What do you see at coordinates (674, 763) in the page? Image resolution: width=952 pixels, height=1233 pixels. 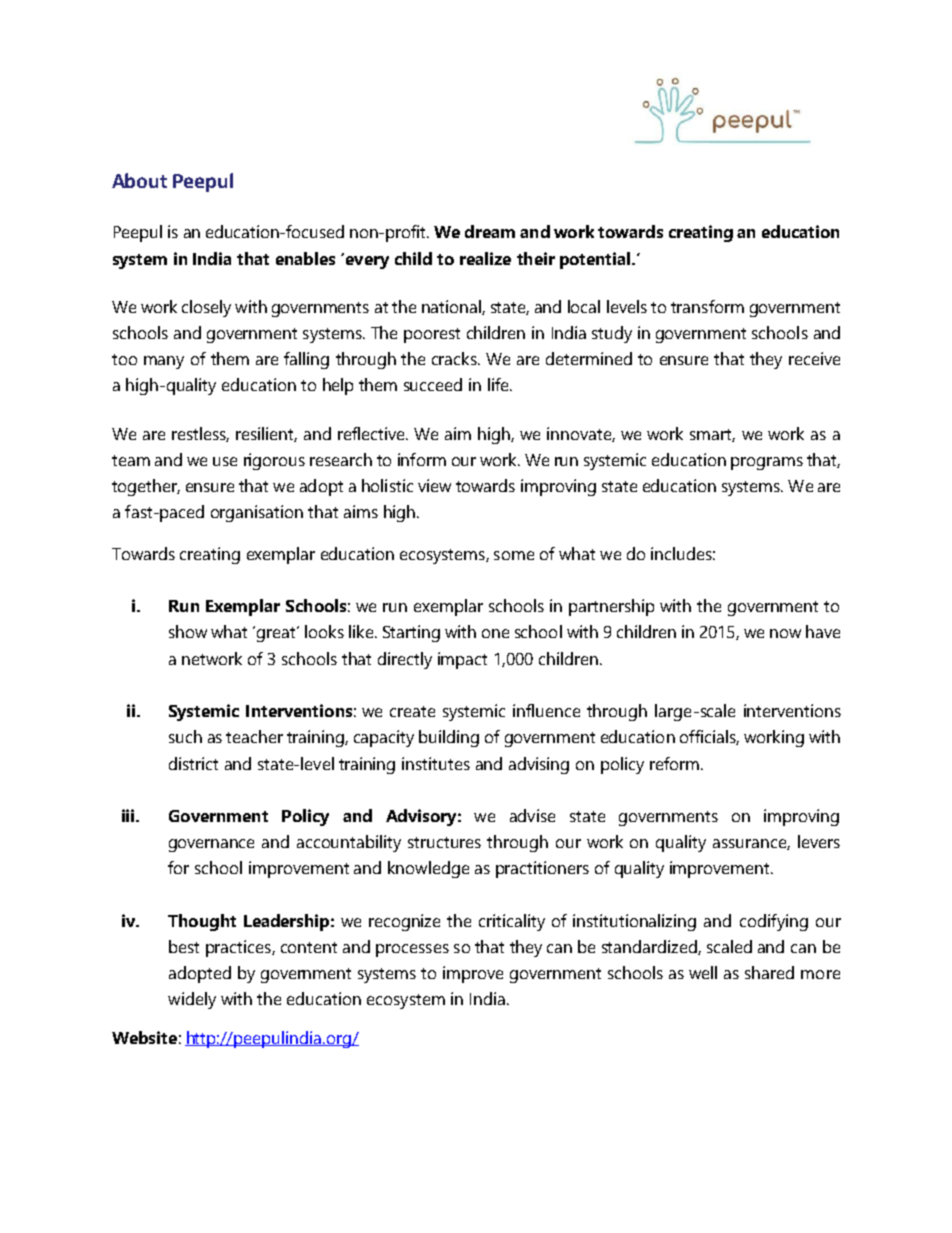 I see `reform` at bounding box center [674, 763].
